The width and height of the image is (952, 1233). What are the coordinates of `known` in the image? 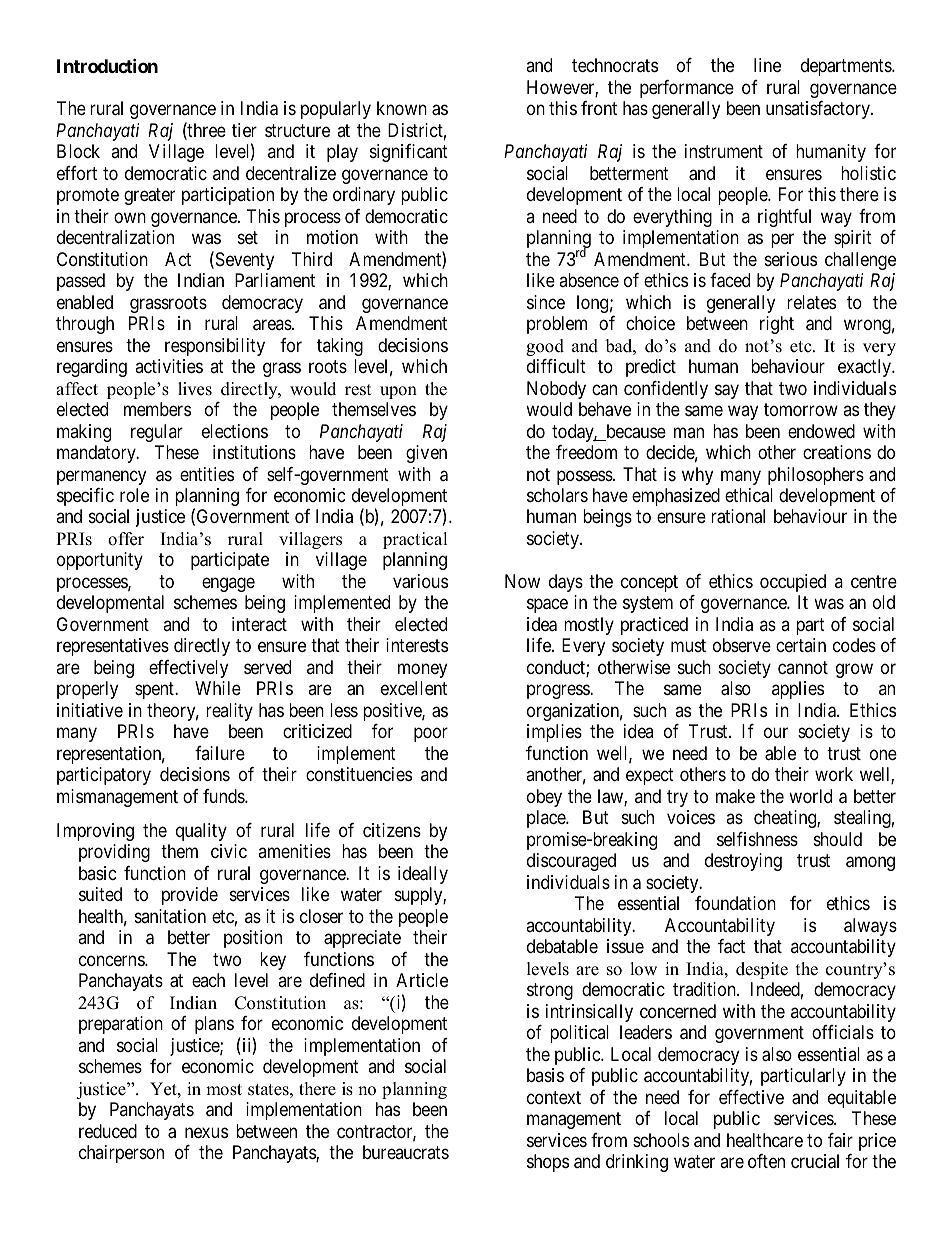 It's located at (402, 108).
